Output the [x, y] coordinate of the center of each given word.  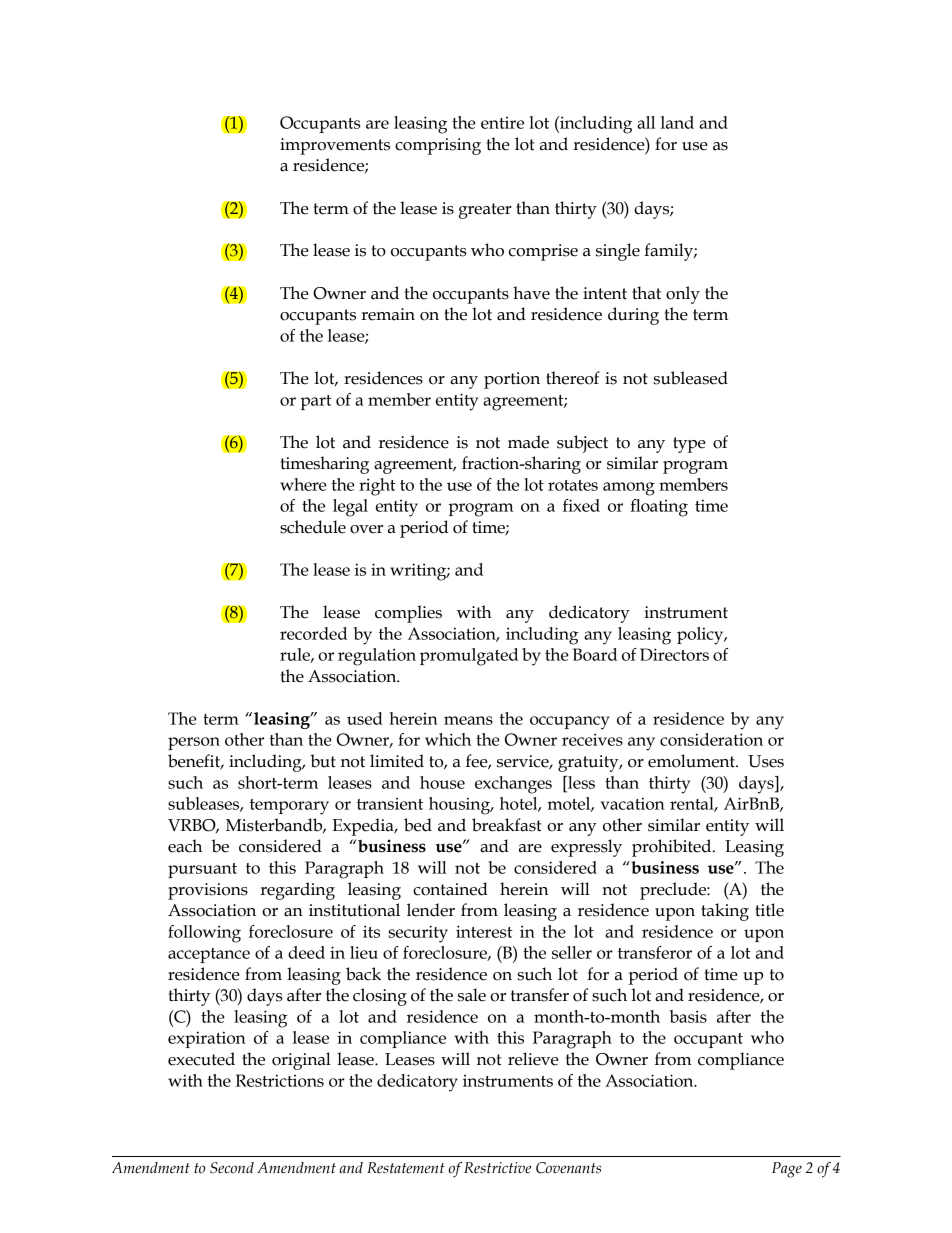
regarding [297, 891]
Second [232, 1168]
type [689, 445]
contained [450, 889]
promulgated [469, 657]
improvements [335, 146]
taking [725, 912]
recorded [313, 633]
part [316, 402]
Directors [674, 654]
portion [512, 380]
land [677, 122]
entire [502, 123]
